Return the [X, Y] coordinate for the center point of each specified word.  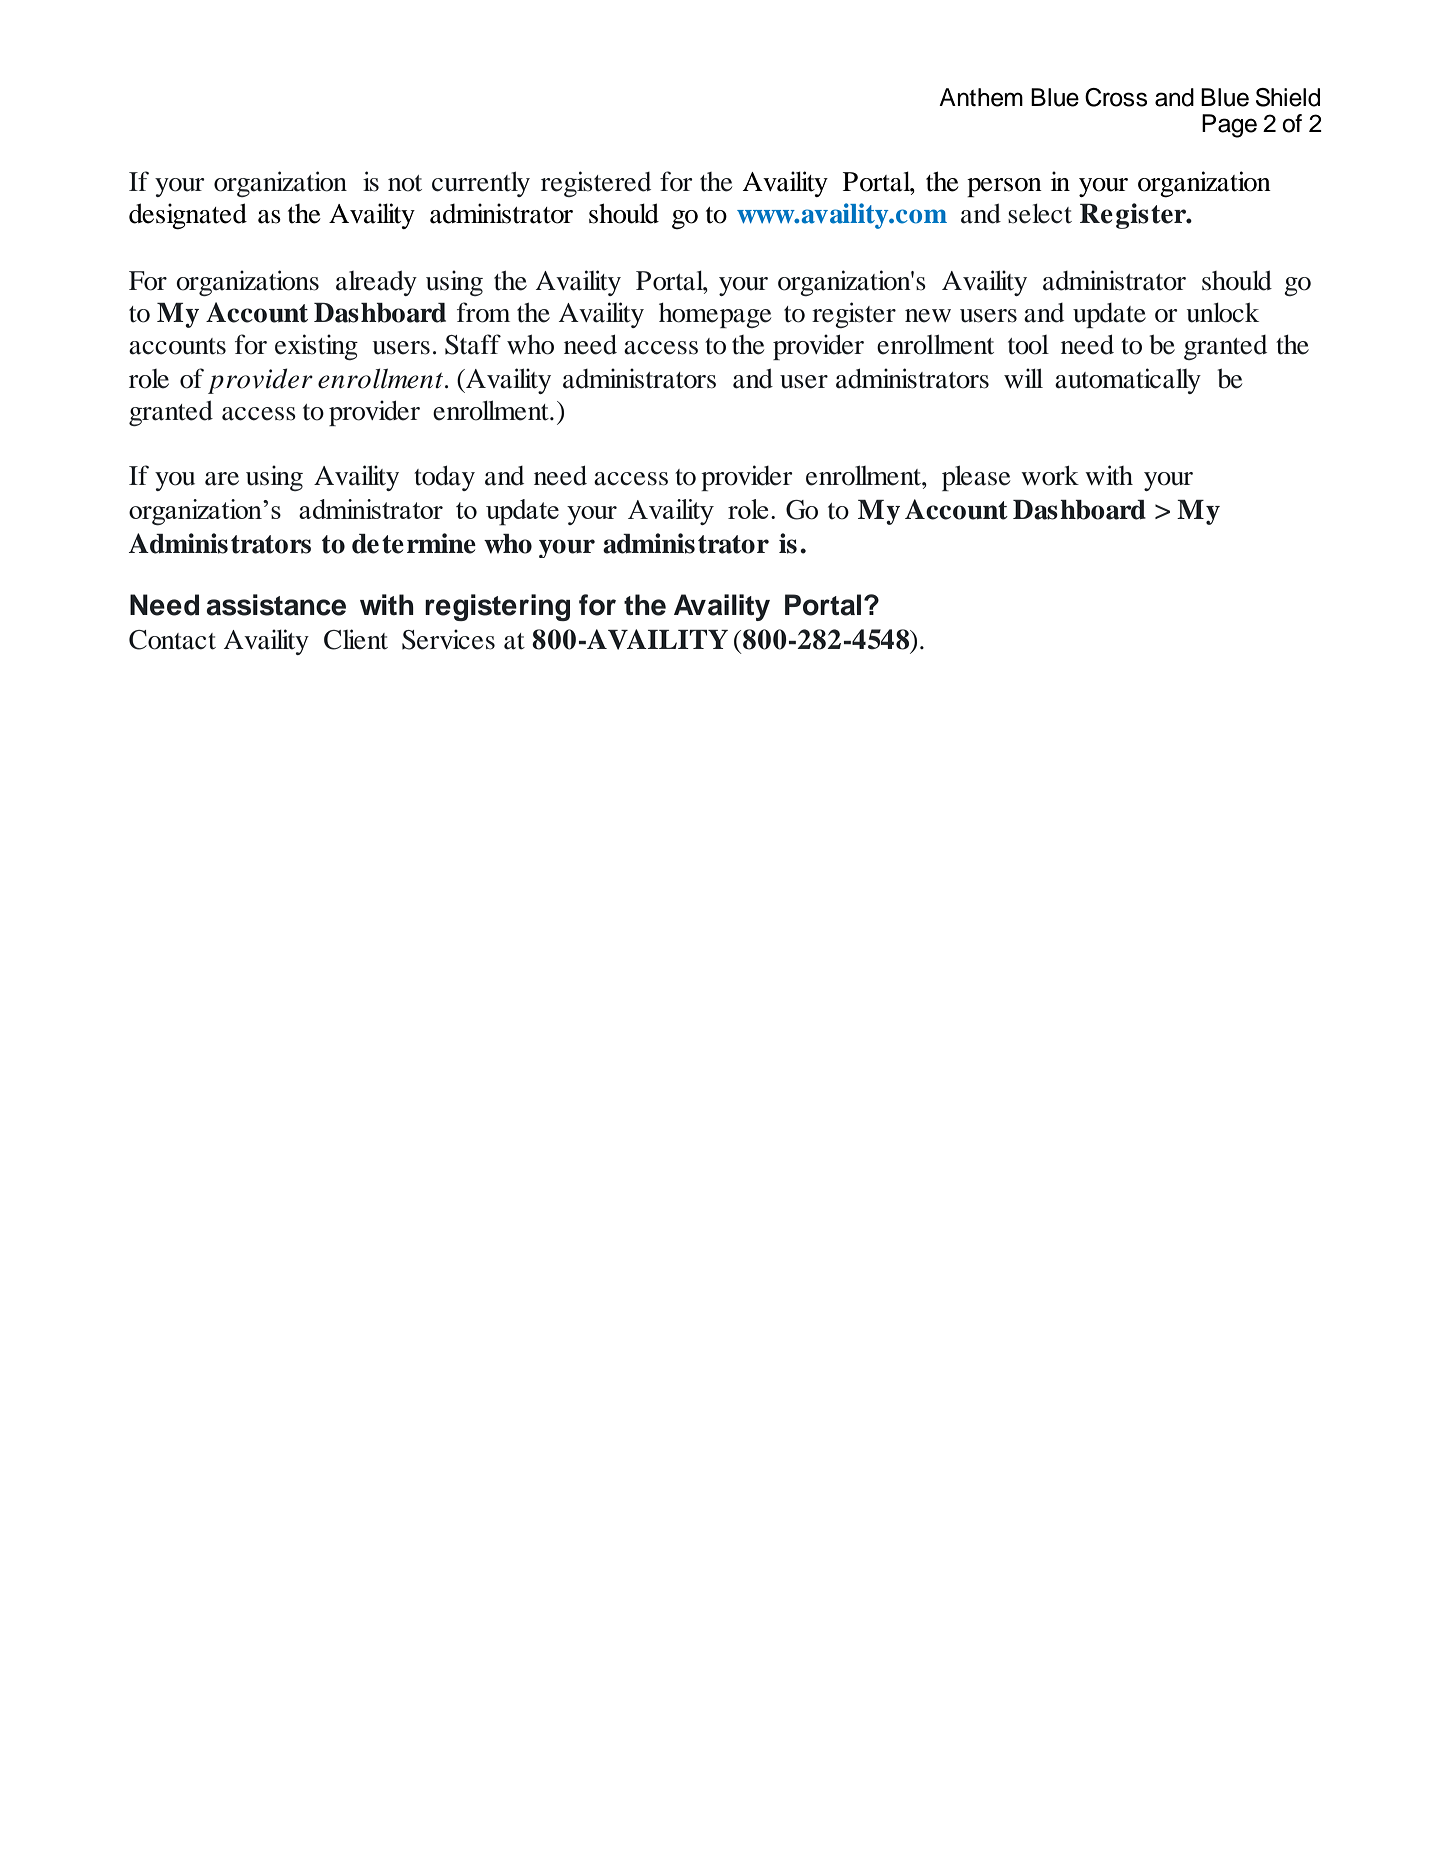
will [1023, 378]
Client [356, 639]
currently [481, 184]
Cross [1116, 97]
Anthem [981, 97]
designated [188, 216]
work [1050, 476]
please [976, 478]
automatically [1128, 381]
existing [316, 347]
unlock [1223, 313]
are [222, 479]
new [928, 316]
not [405, 183]
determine [414, 543]
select [1040, 214]
